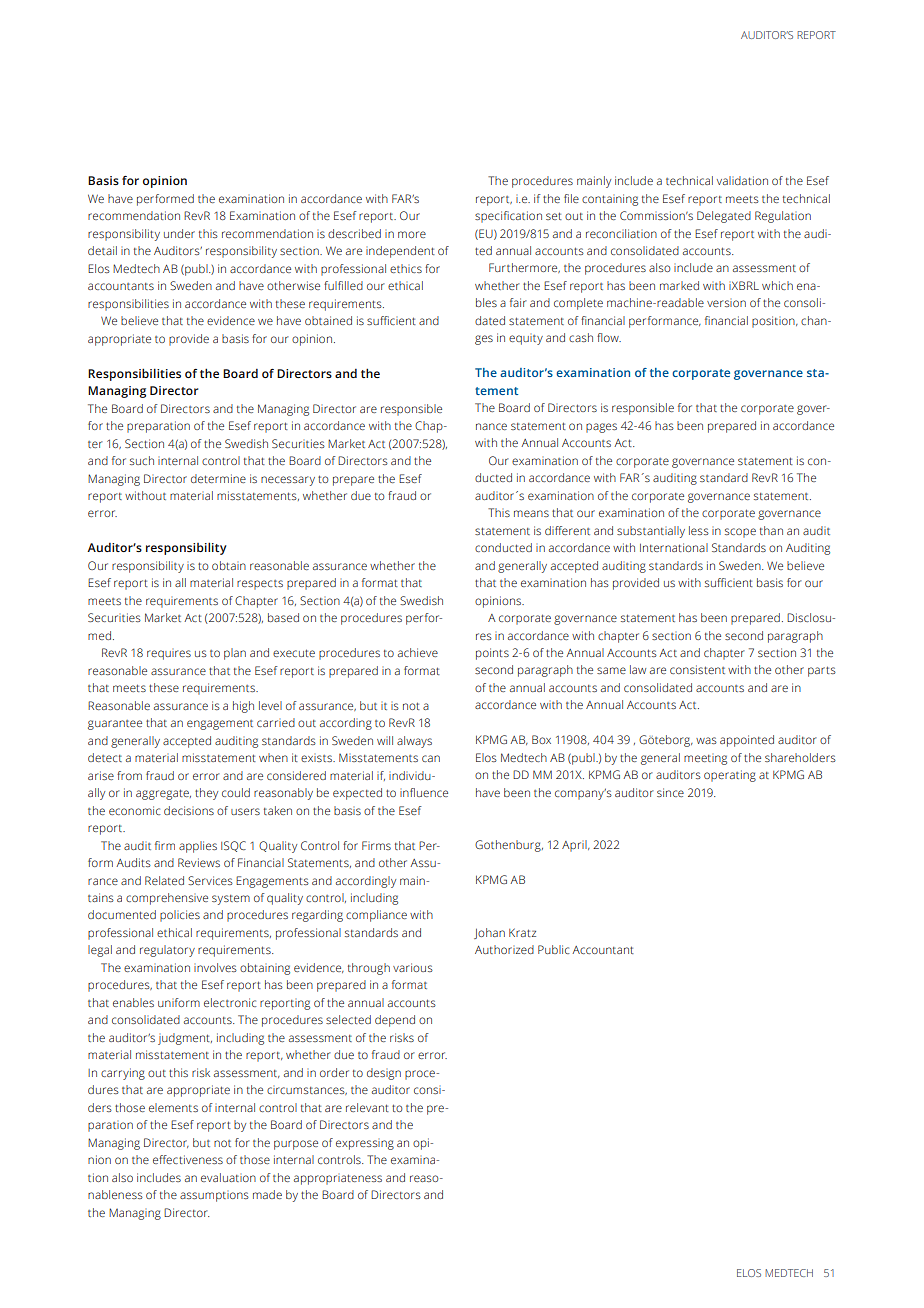 The height and width of the image is (1308, 924). Describe the element at coordinates (384, 1074) in the image. I see `design` at that location.
